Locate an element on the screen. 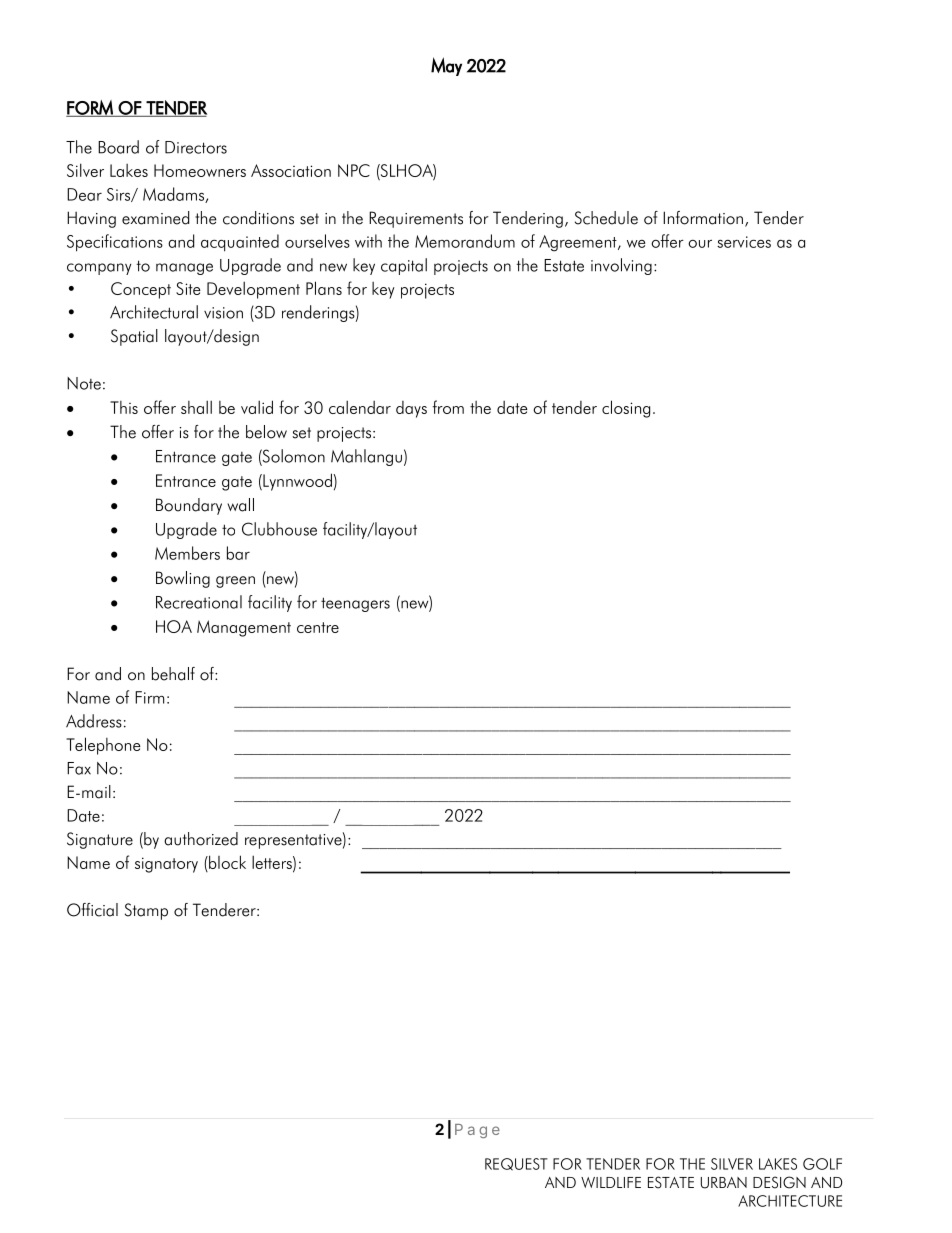  Stamp is located at coordinates (146, 911).
